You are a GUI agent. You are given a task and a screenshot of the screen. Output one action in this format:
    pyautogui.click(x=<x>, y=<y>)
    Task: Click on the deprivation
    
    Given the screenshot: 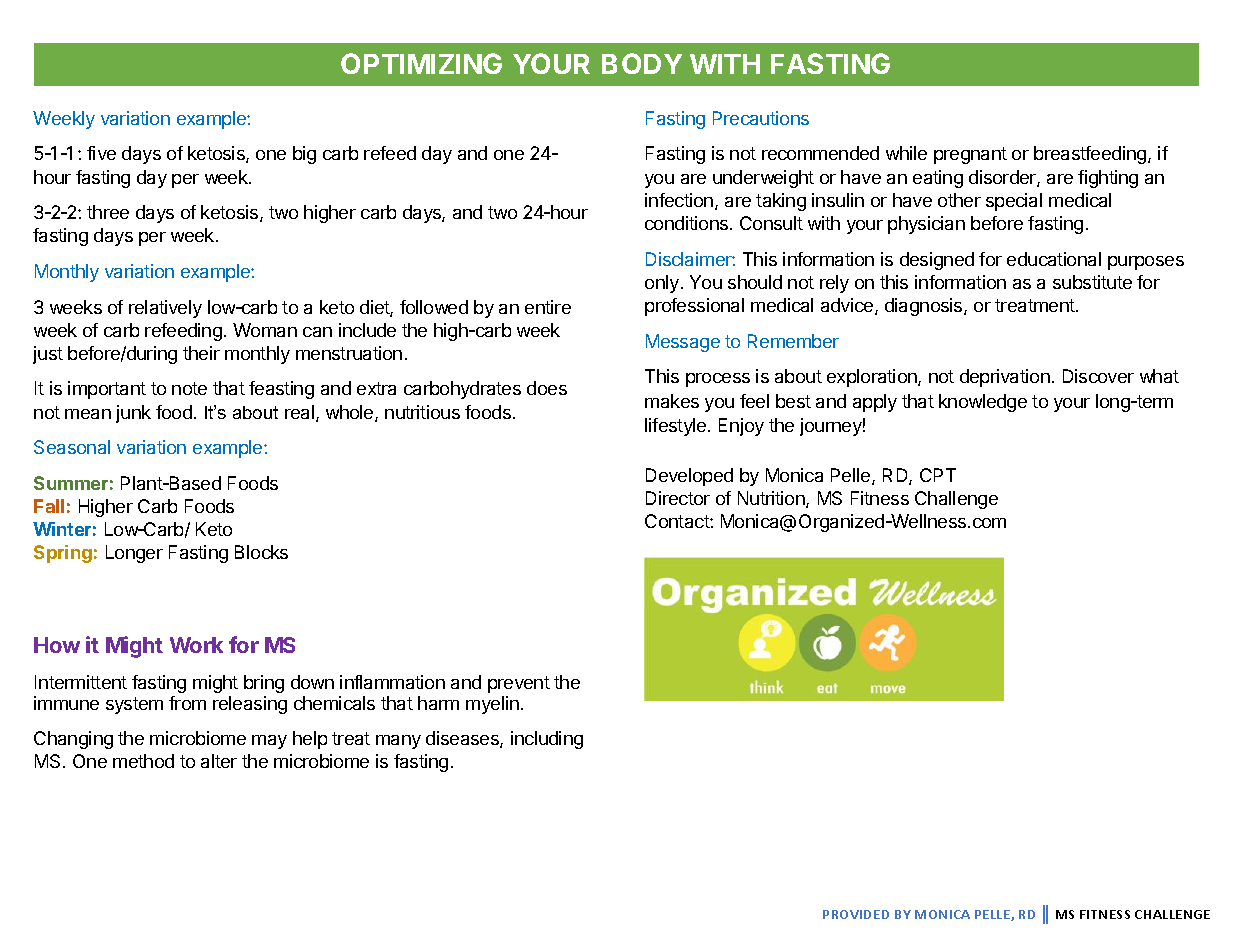 What is the action you would take?
    pyautogui.click(x=1005, y=378)
